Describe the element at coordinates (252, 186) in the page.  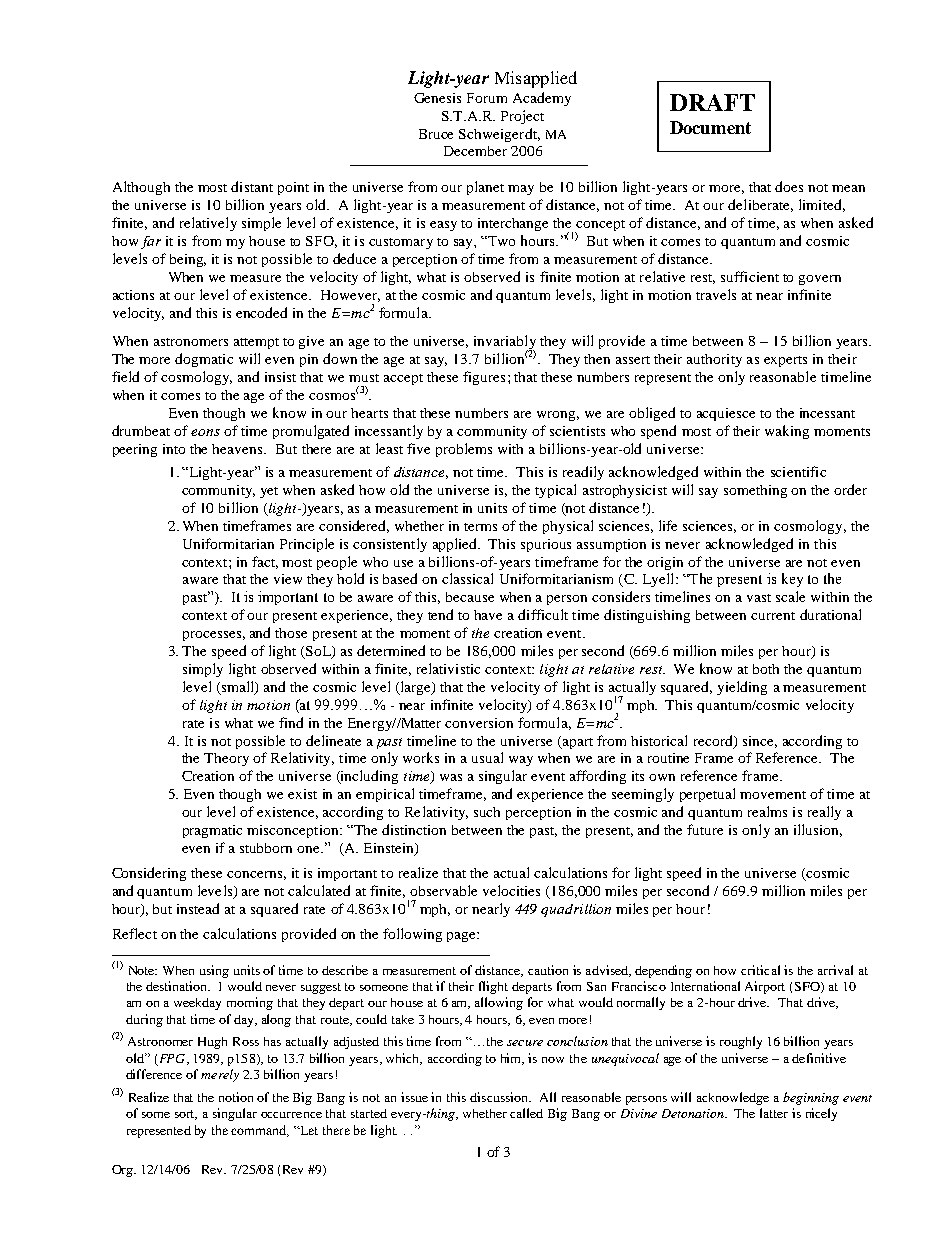
I see `distant` at that location.
